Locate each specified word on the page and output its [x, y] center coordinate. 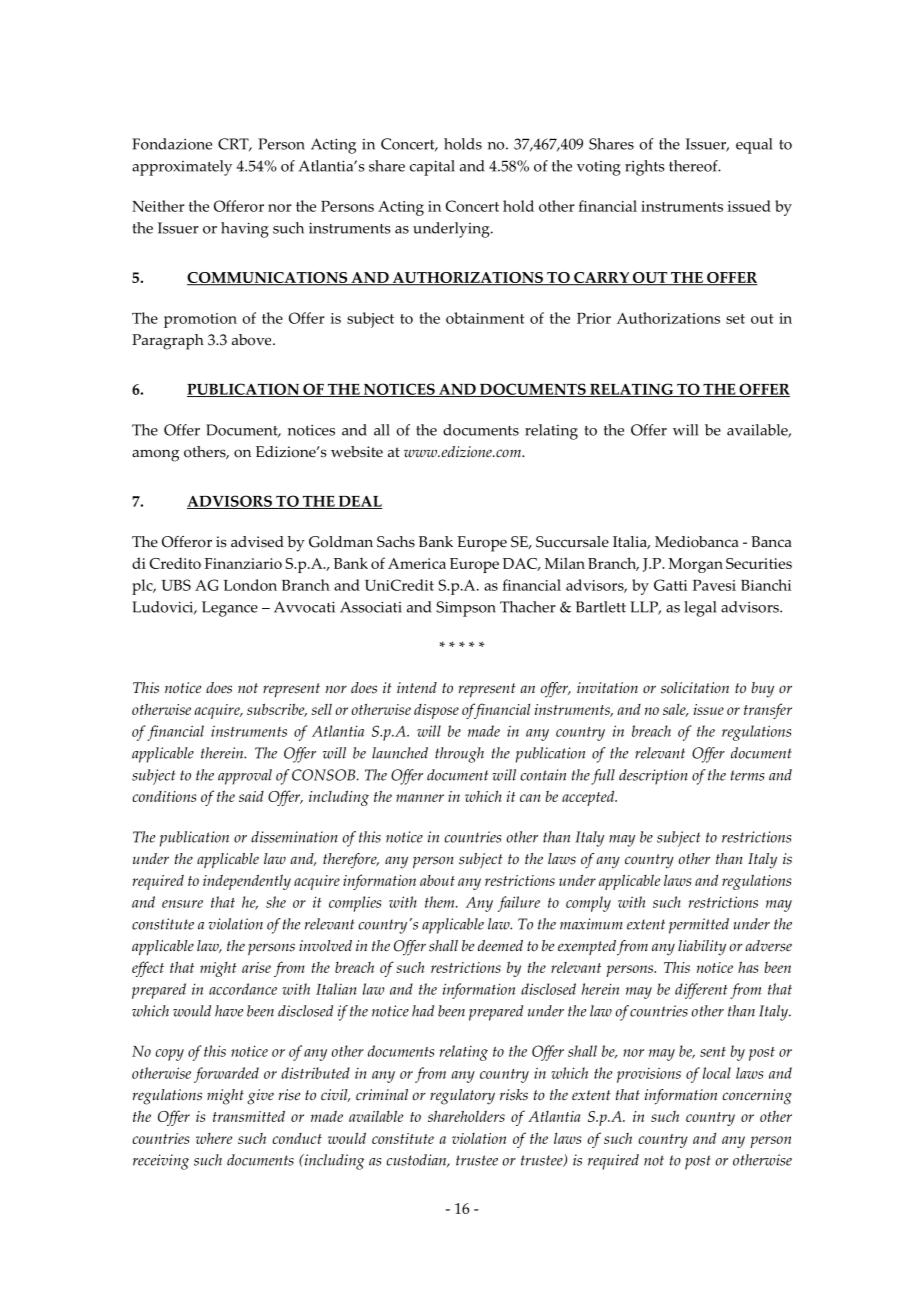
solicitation [695, 688]
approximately [182, 168]
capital [432, 168]
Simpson [466, 609]
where [214, 1138]
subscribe [277, 710]
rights [644, 168]
